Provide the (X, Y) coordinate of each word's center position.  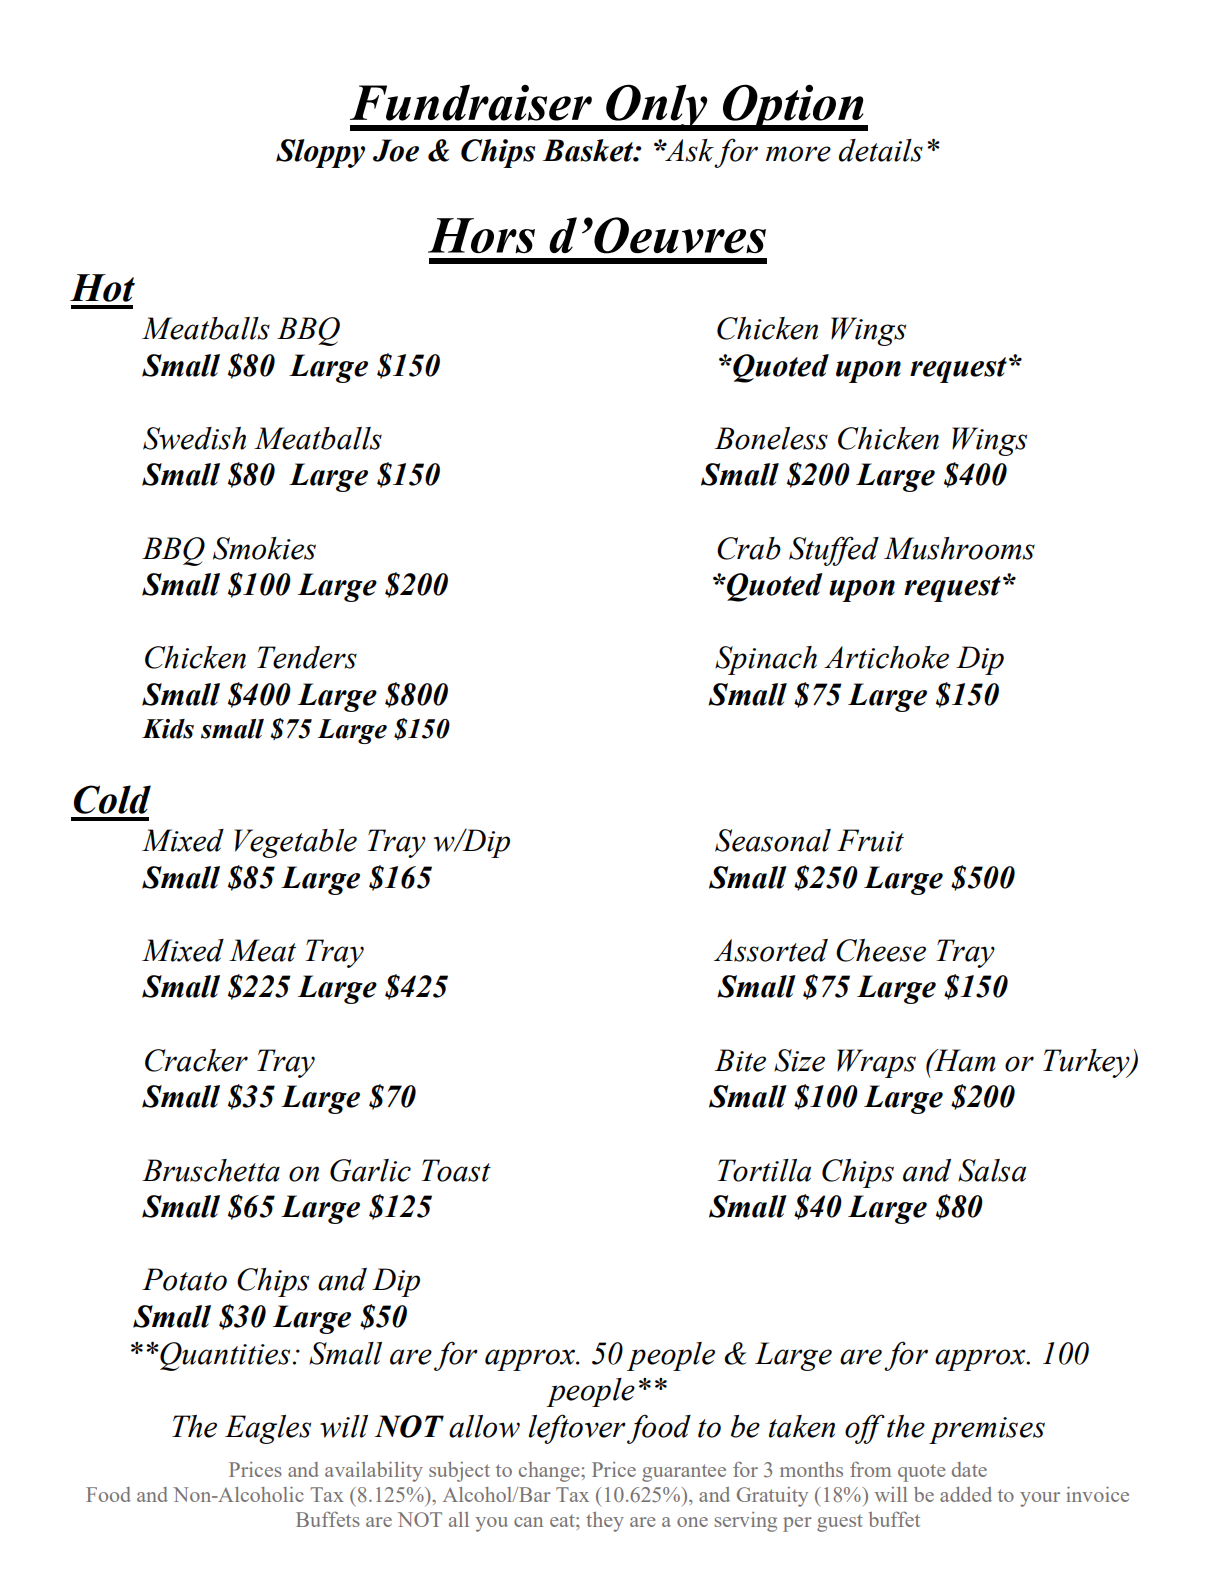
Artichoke (886, 657)
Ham (964, 1060)
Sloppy (320, 153)
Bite (740, 1060)
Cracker (196, 1060)
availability (374, 1471)
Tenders (307, 657)
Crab (749, 548)
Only (657, 107)
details (881, 150)
